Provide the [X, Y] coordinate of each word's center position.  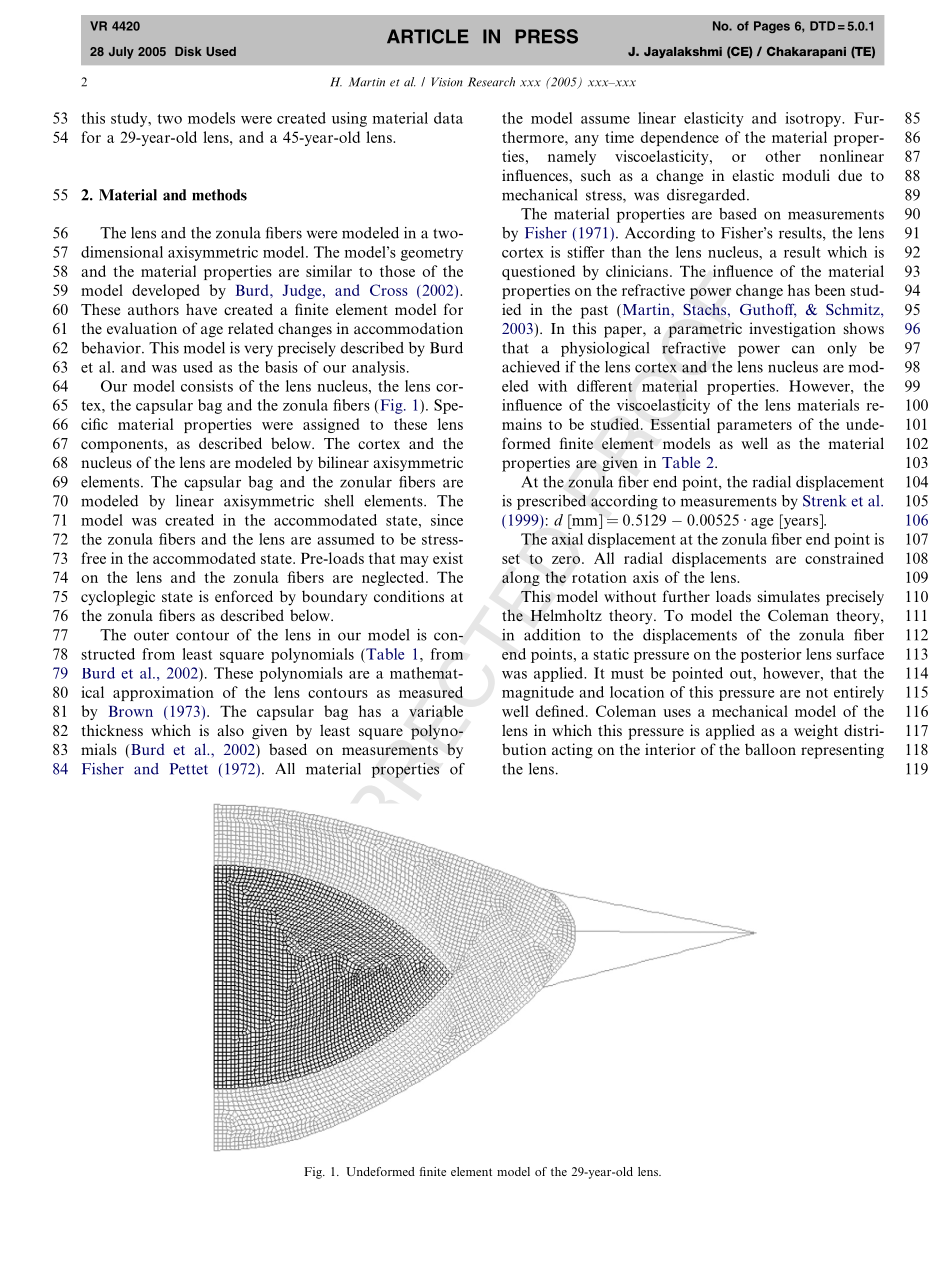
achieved [531, 367]
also [230, 730]
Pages [772, 27]
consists [207, 386]
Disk [188, 51]
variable [436, 711]
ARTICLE [428, 36]
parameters [754, 426]
